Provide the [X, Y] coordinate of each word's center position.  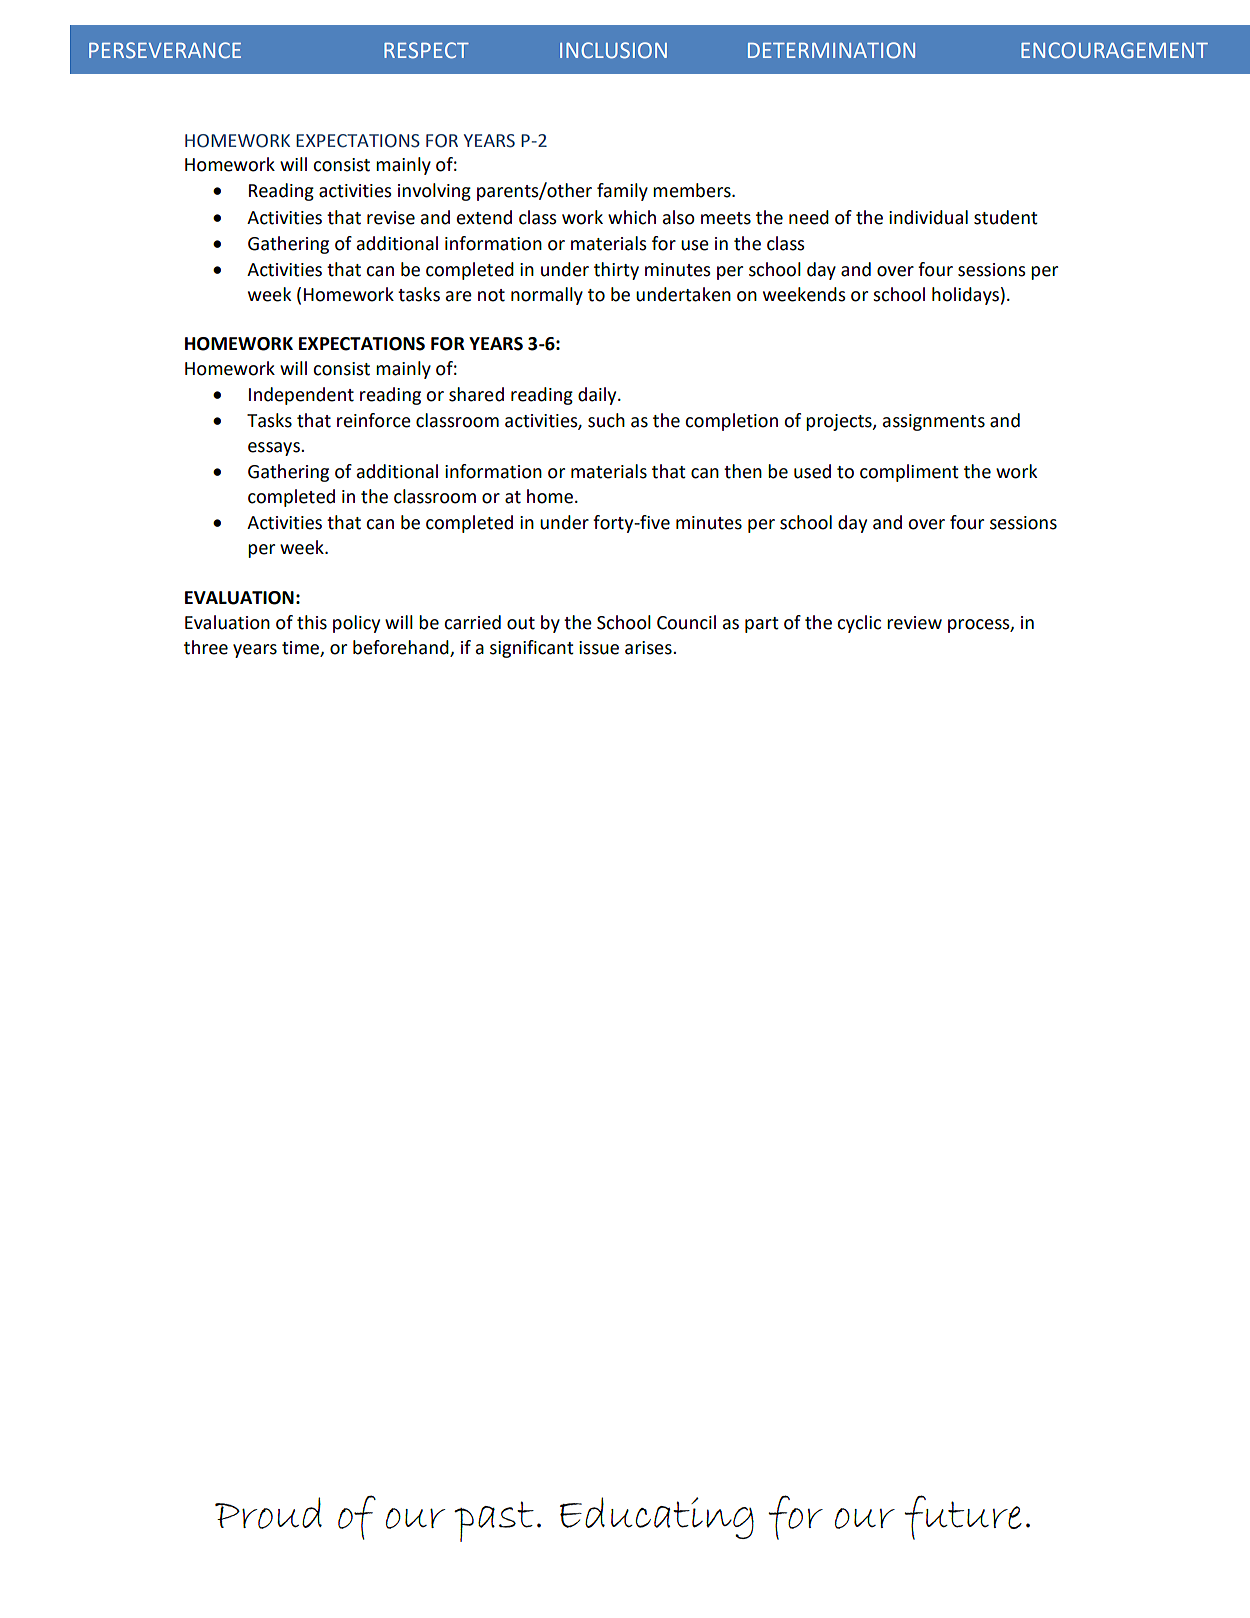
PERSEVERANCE [165, 50]
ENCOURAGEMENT [1114, 50]
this [312, 622]
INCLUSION [613, 50]
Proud [268, 1513]
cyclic [859, 624]
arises [649, 648]
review [914, 623]
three [206, 647]
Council [686, 622]
